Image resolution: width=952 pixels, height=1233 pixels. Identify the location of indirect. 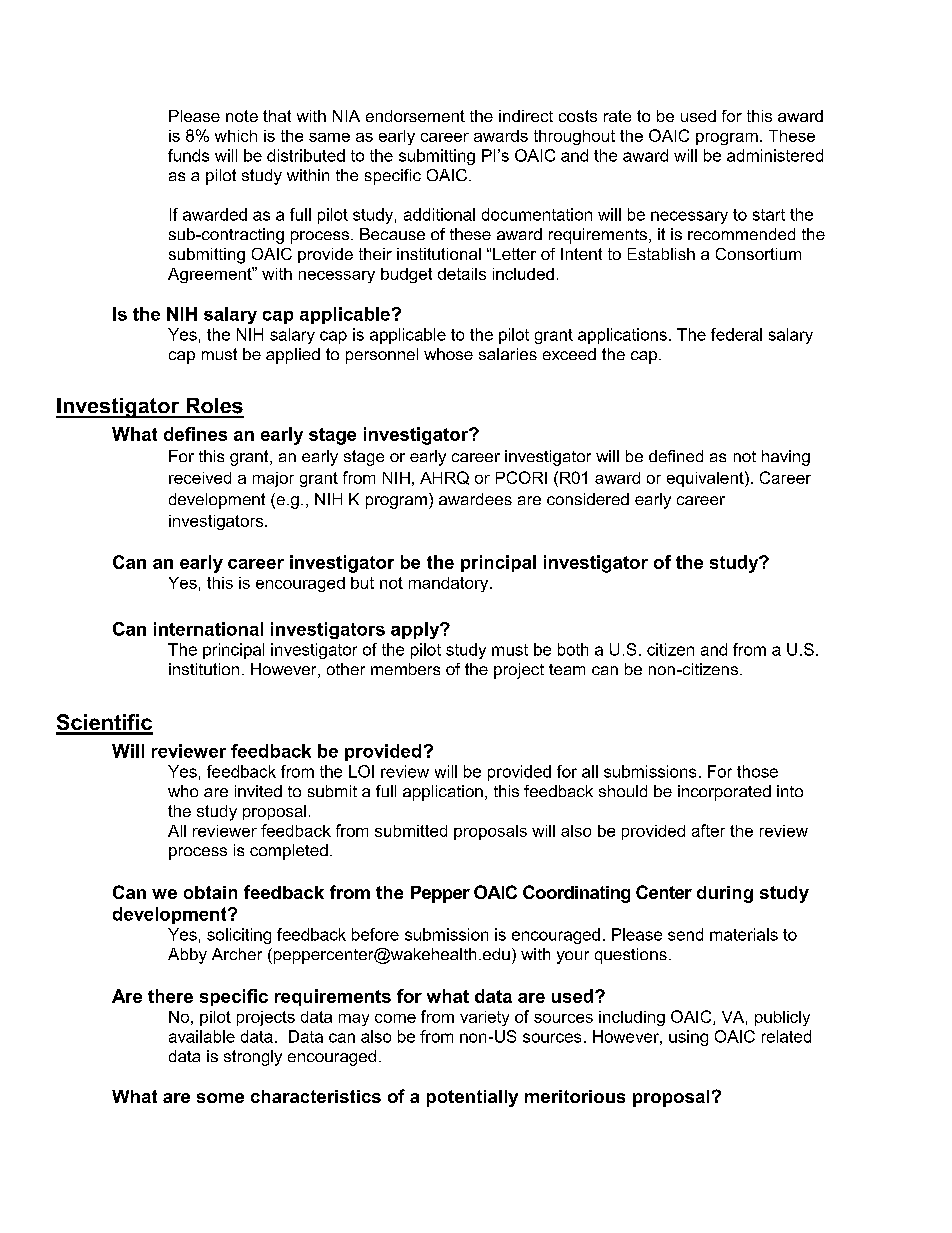
(526, 116).
